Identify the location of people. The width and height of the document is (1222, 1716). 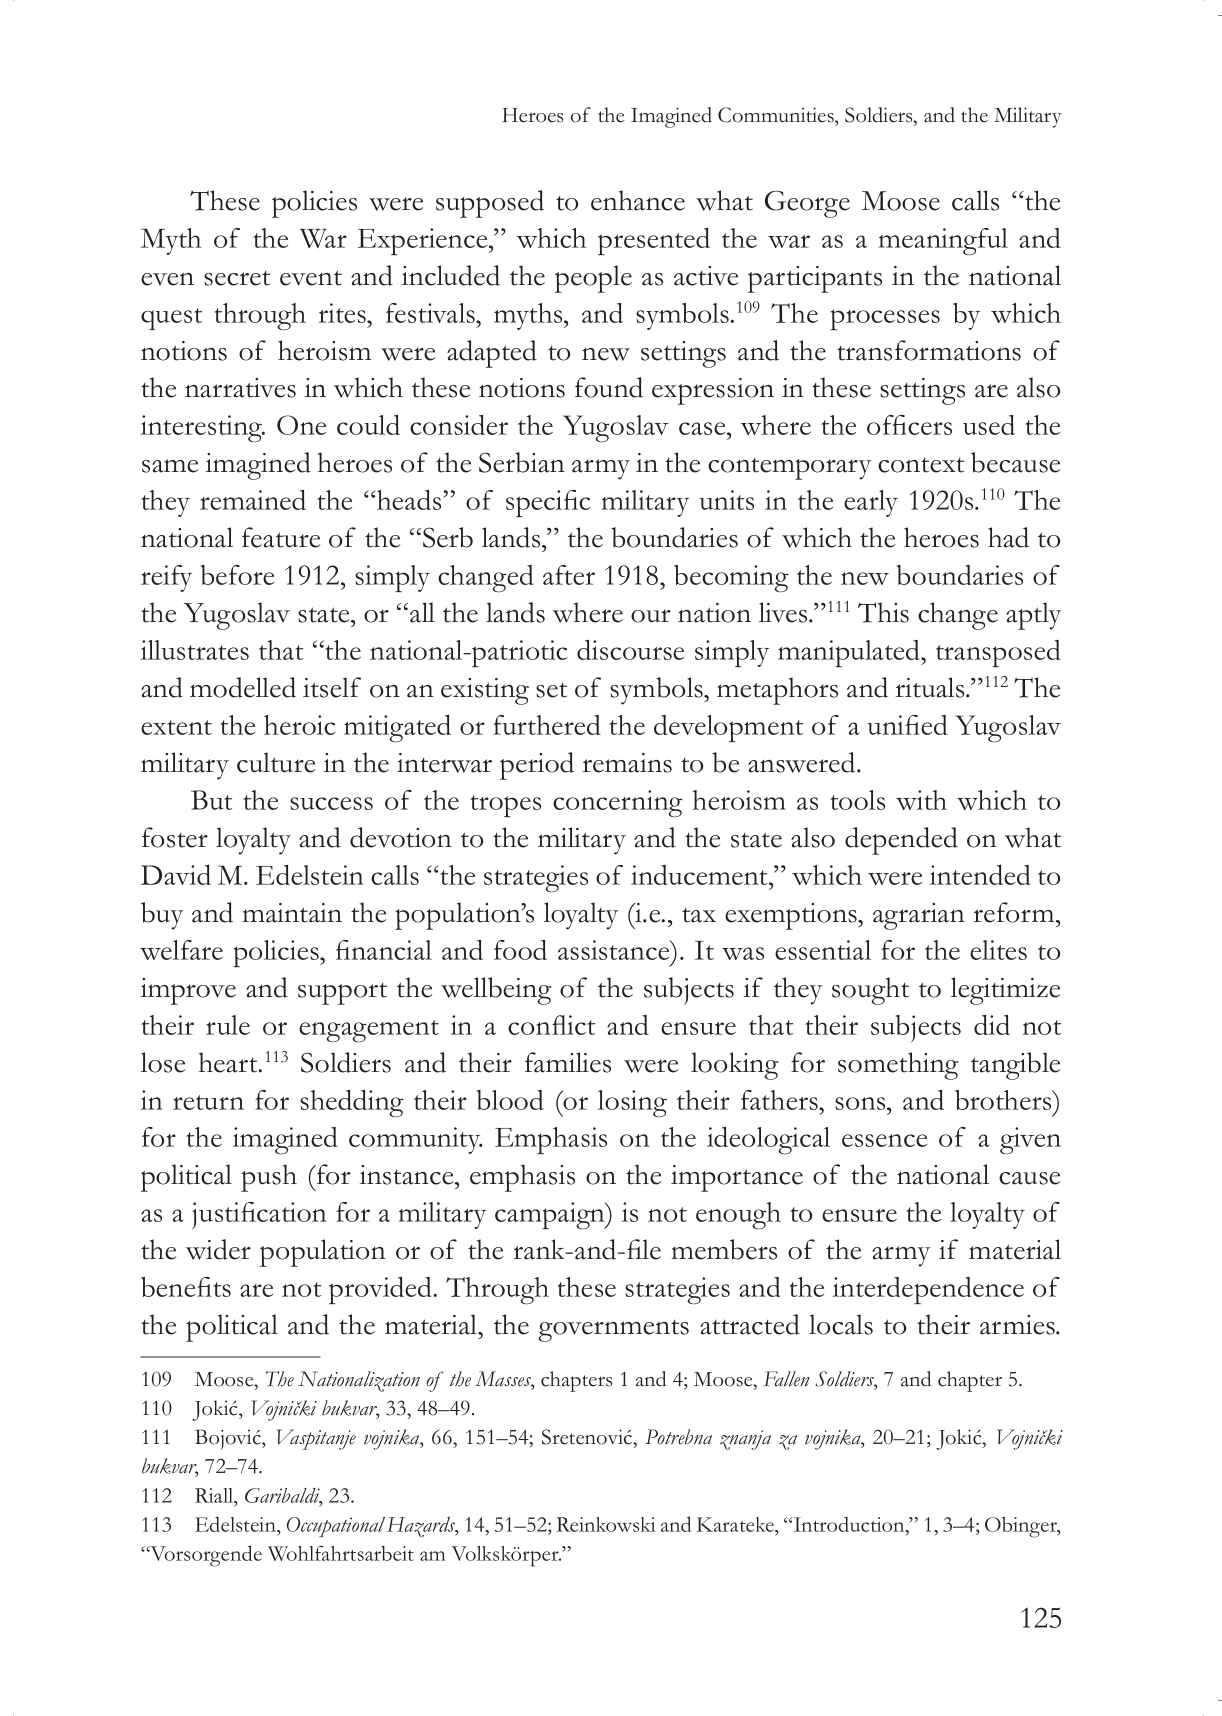
(593, 279).
